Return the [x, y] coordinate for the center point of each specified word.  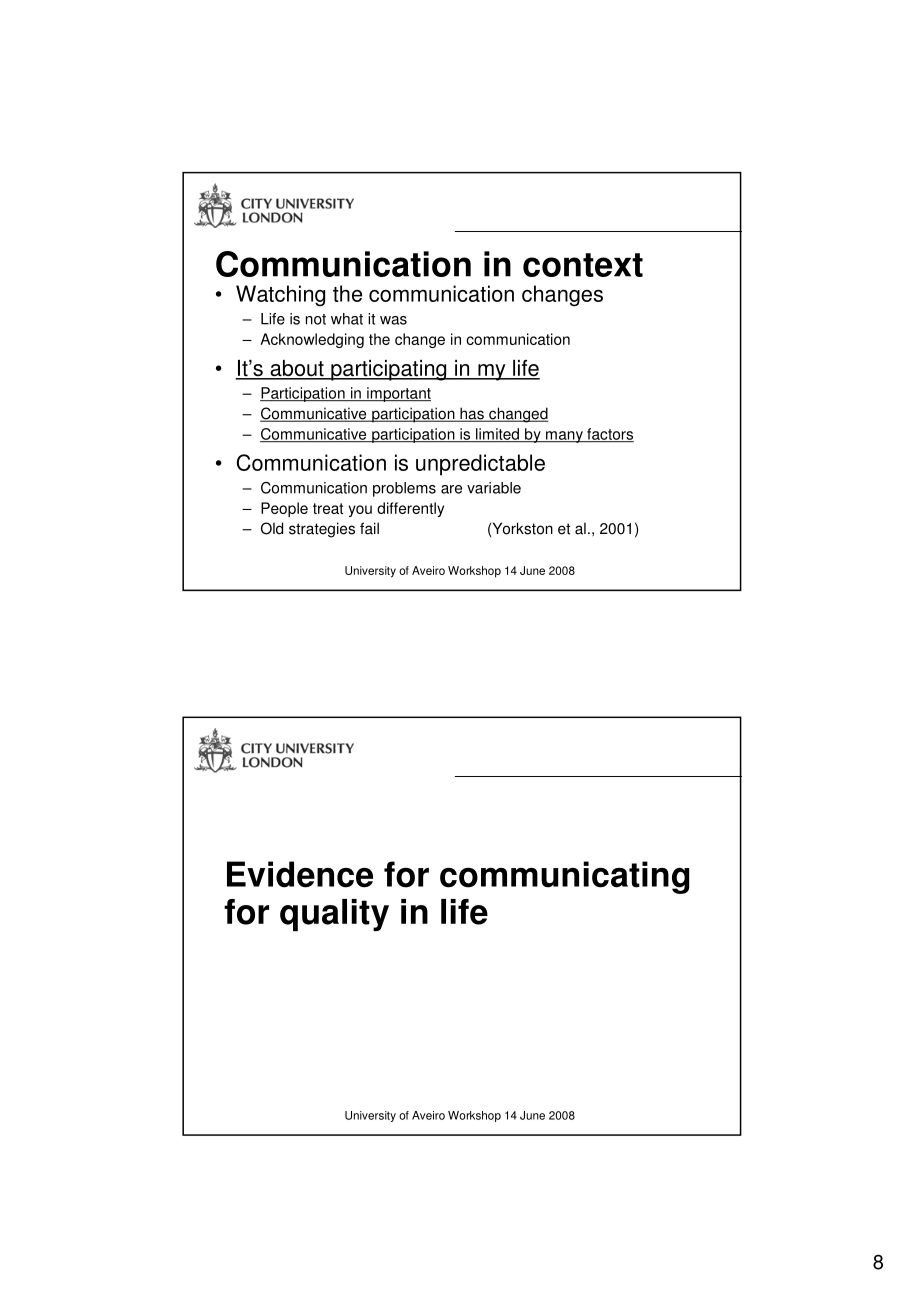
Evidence [300, 874]
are [451, 489]
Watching [280, 295]
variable [494, 488]
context [583, 265]
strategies [322, 530]
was [393, 320]
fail [369, 528]
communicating [564, 877]
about [297, 369]
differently [410, 509]
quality [334, 915]
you [360, 511]
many [564, 437]
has [472, 414]
